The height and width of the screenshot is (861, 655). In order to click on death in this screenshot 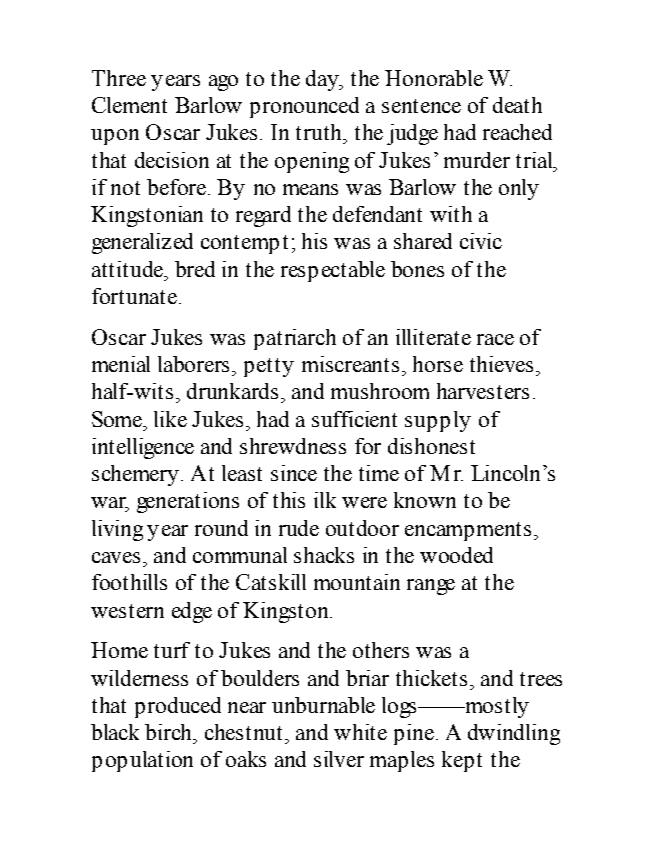, I will do `click(517, 105)`.
